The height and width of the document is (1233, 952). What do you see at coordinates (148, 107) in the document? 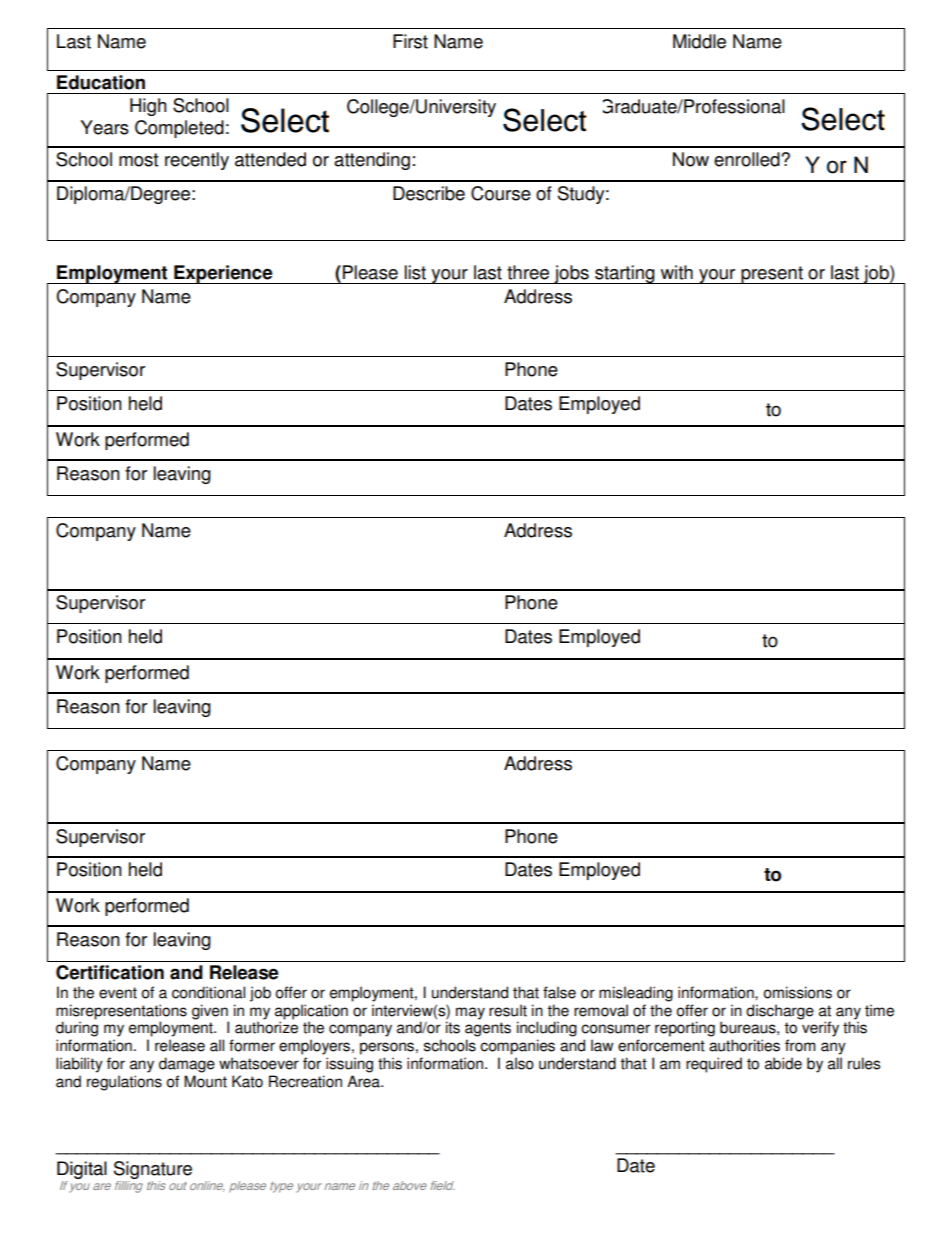
I see `High` at bounding box center [148, 107].
